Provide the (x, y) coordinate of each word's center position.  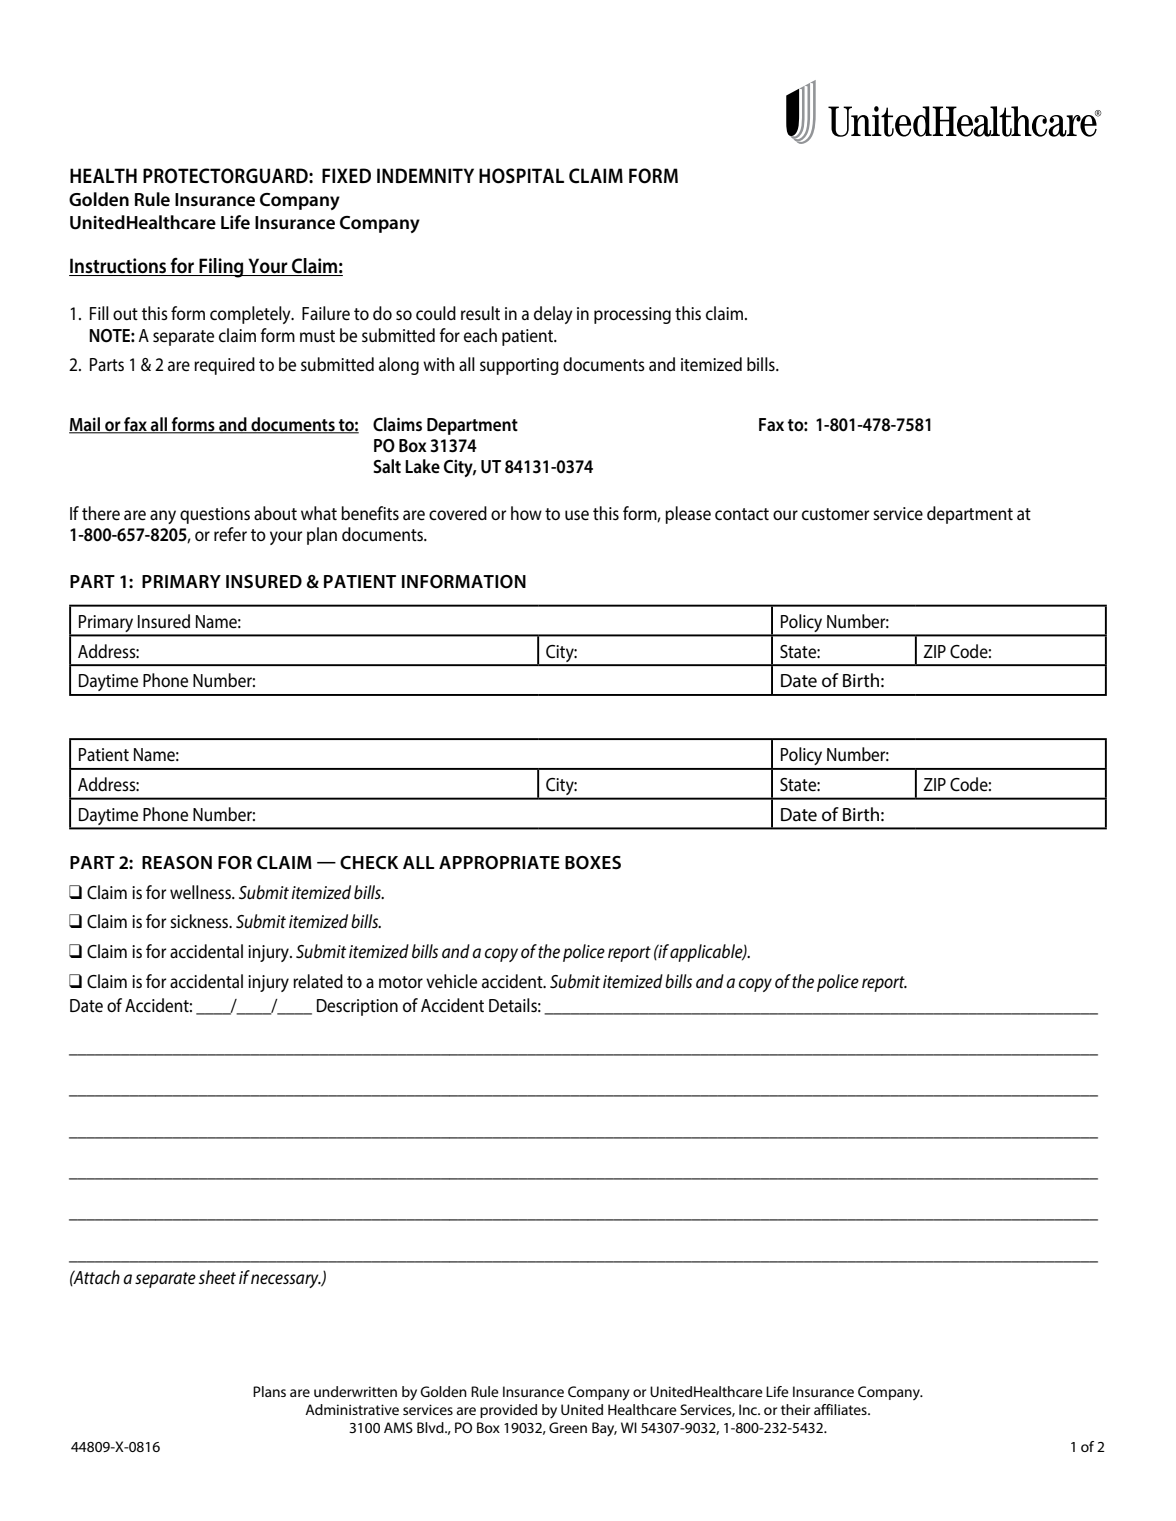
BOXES (593, 863)
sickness (200, 921)
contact (742, 514)
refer (230, 534)
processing (632, 315)
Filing (221, 268)
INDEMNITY (425, 175)
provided (508, 1411)
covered (458, 513)
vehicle (451, 981)
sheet (217, 1277)
